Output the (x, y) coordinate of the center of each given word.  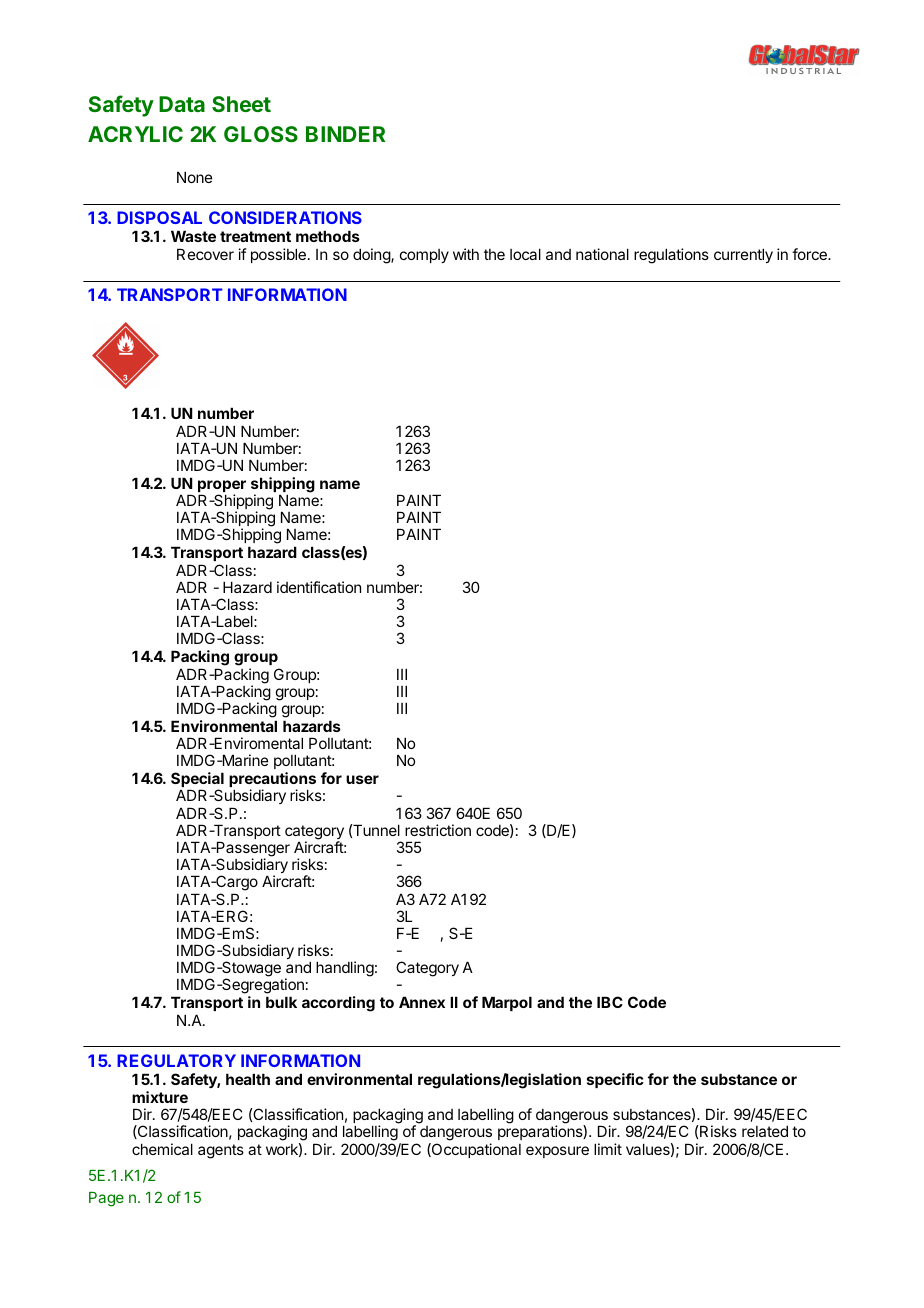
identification (319, 587)
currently (743, 255)
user (362, 779)
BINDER (345, 134)
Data (182, 104)
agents (221, 1151)
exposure (557, 1152)
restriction (438, 830)
